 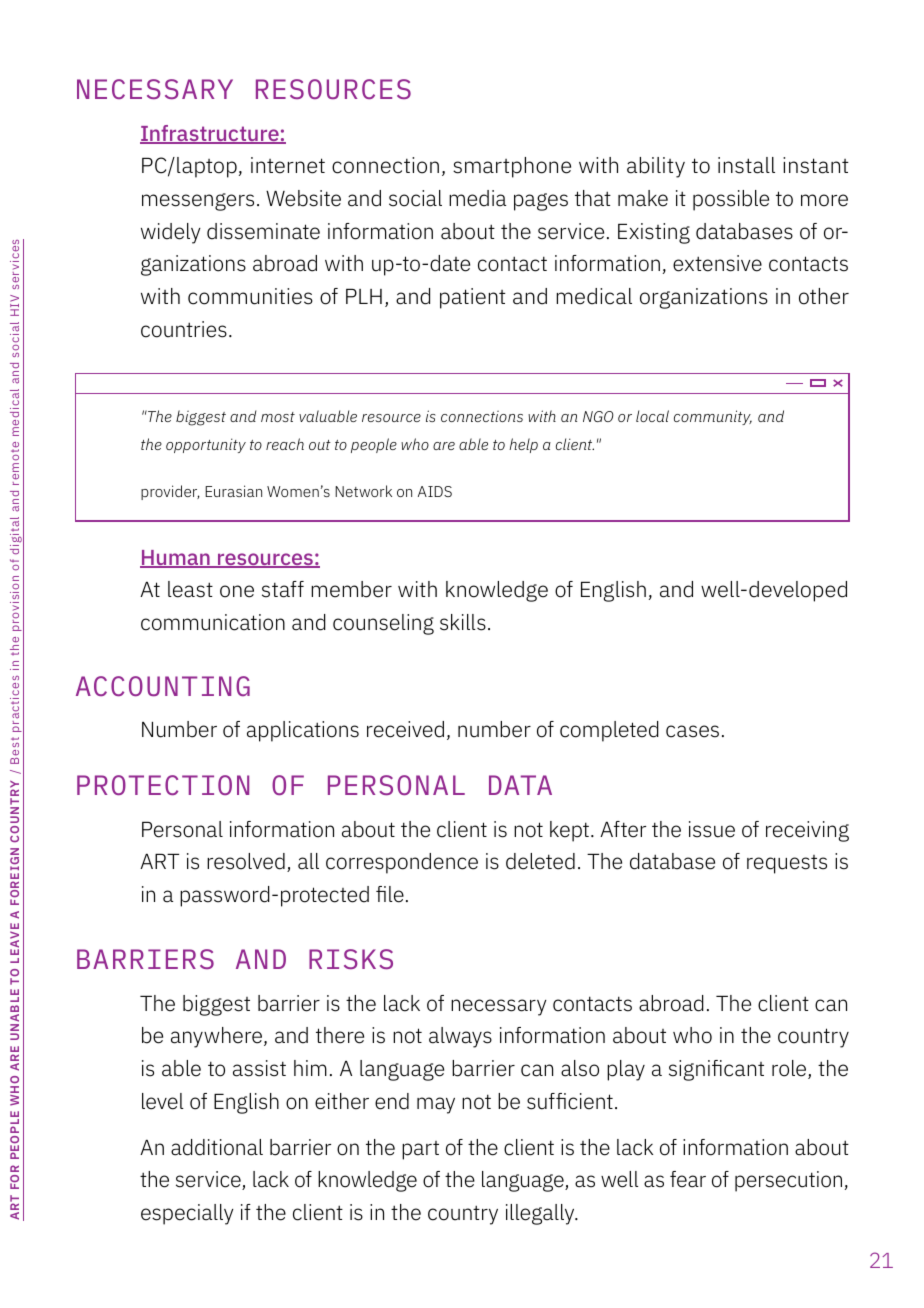 What do you see at coordinates (746, 165) in the page?
I see `install` at bounding box center [746, 165].
